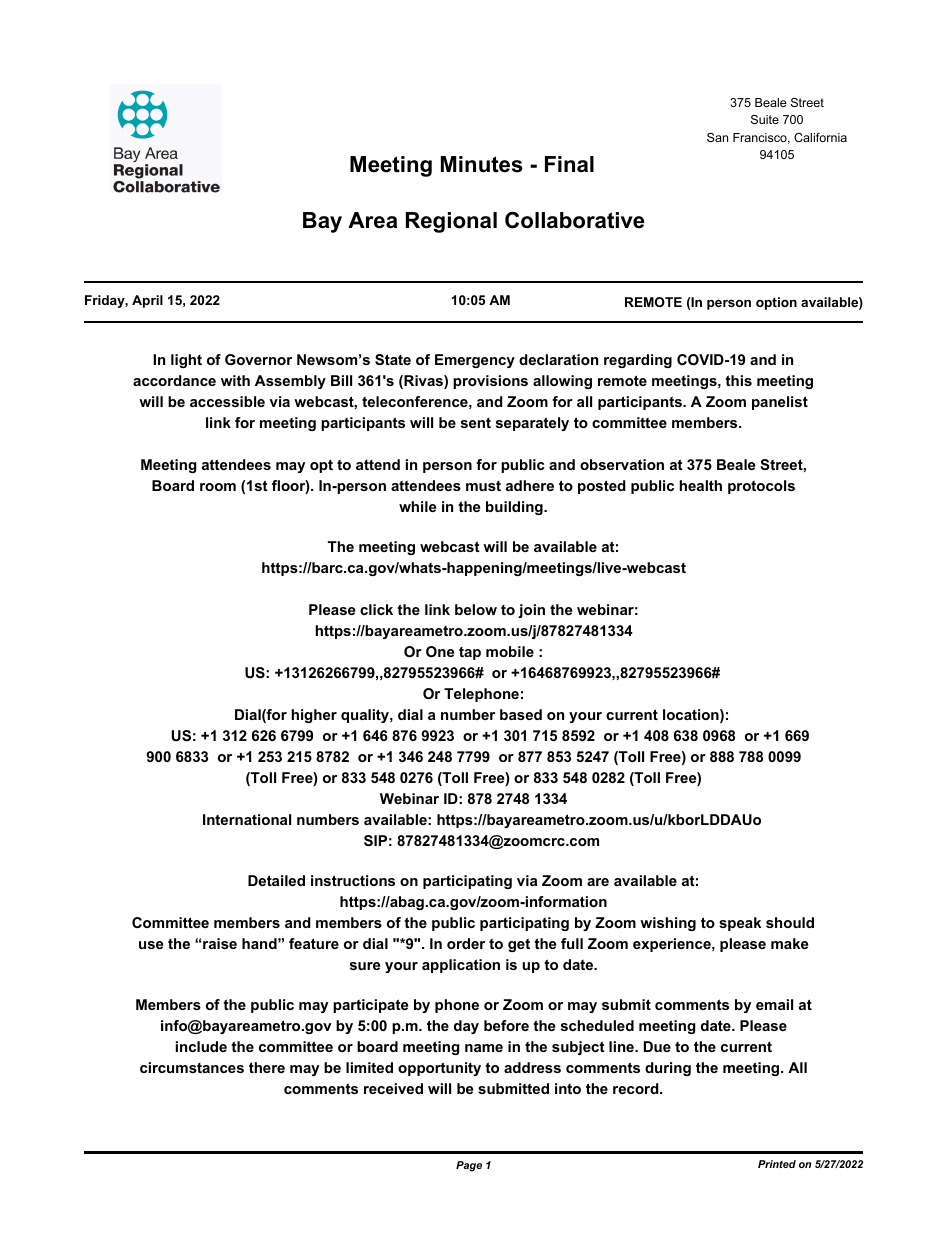  What do you see at coordinates (314, 716) in the page?
I see `higher` at bounding box center [314, 716].
